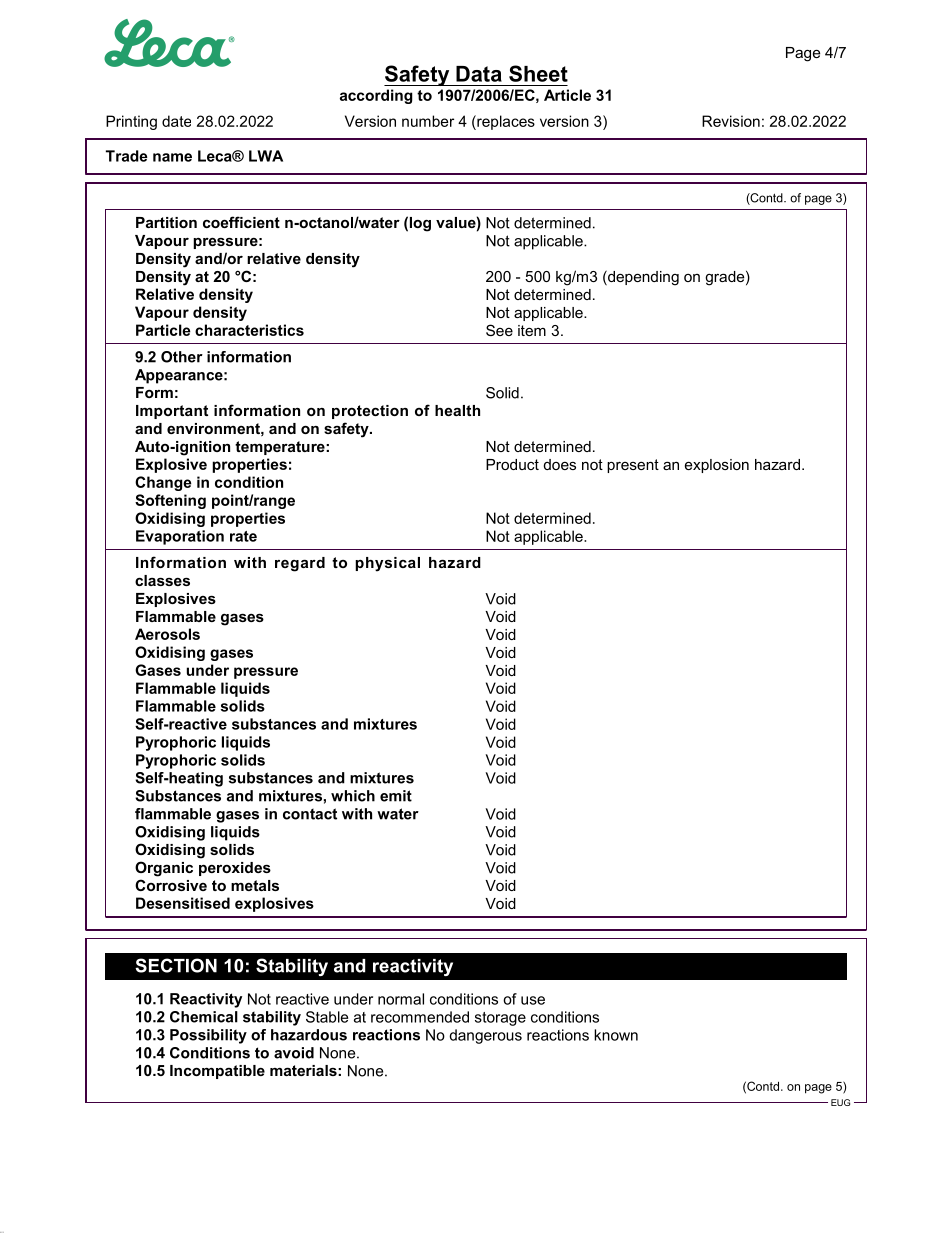  I want to click on explosion, so click(717, 466).
